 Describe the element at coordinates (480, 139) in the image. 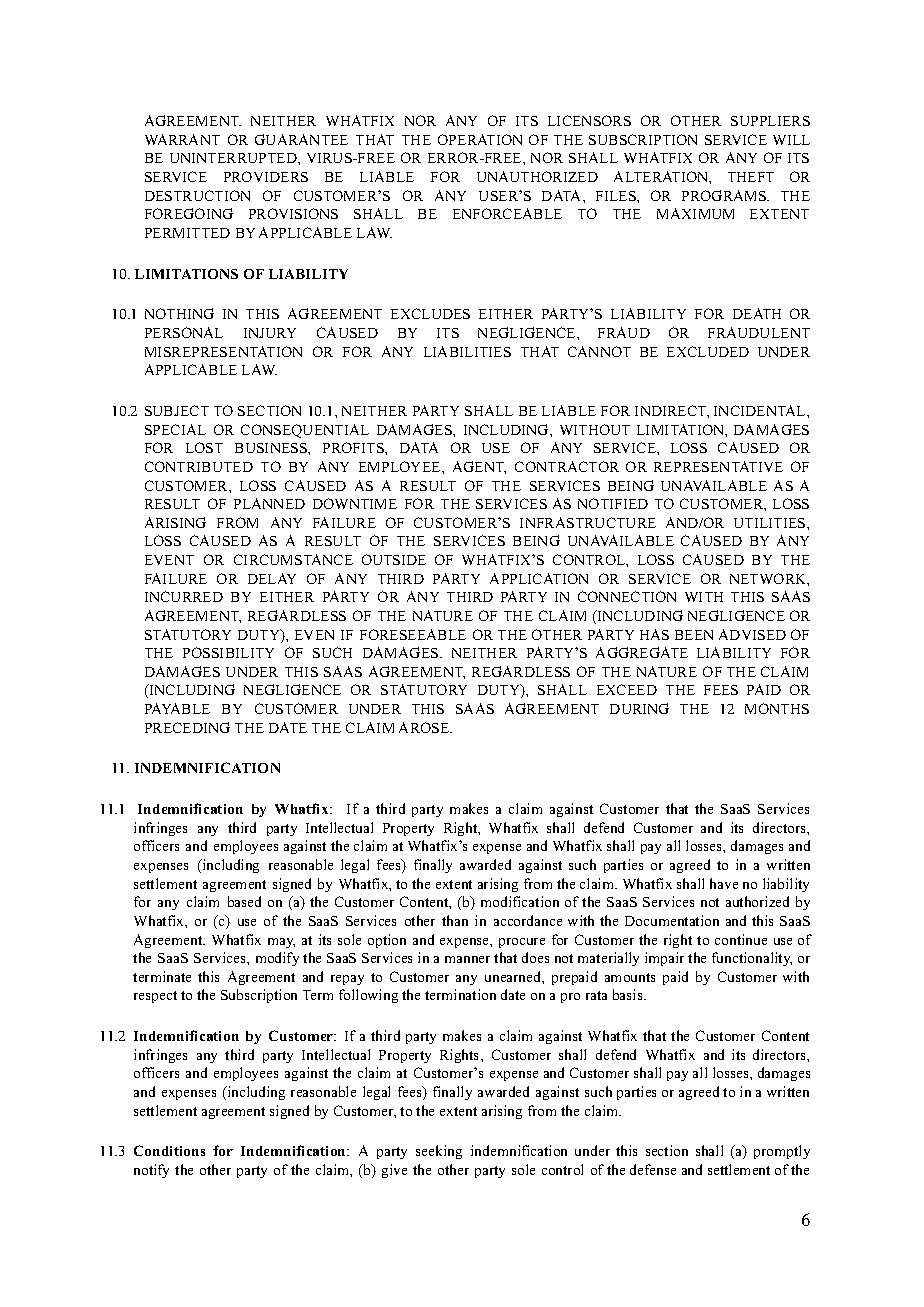

I see `OPERATION` at that location.
